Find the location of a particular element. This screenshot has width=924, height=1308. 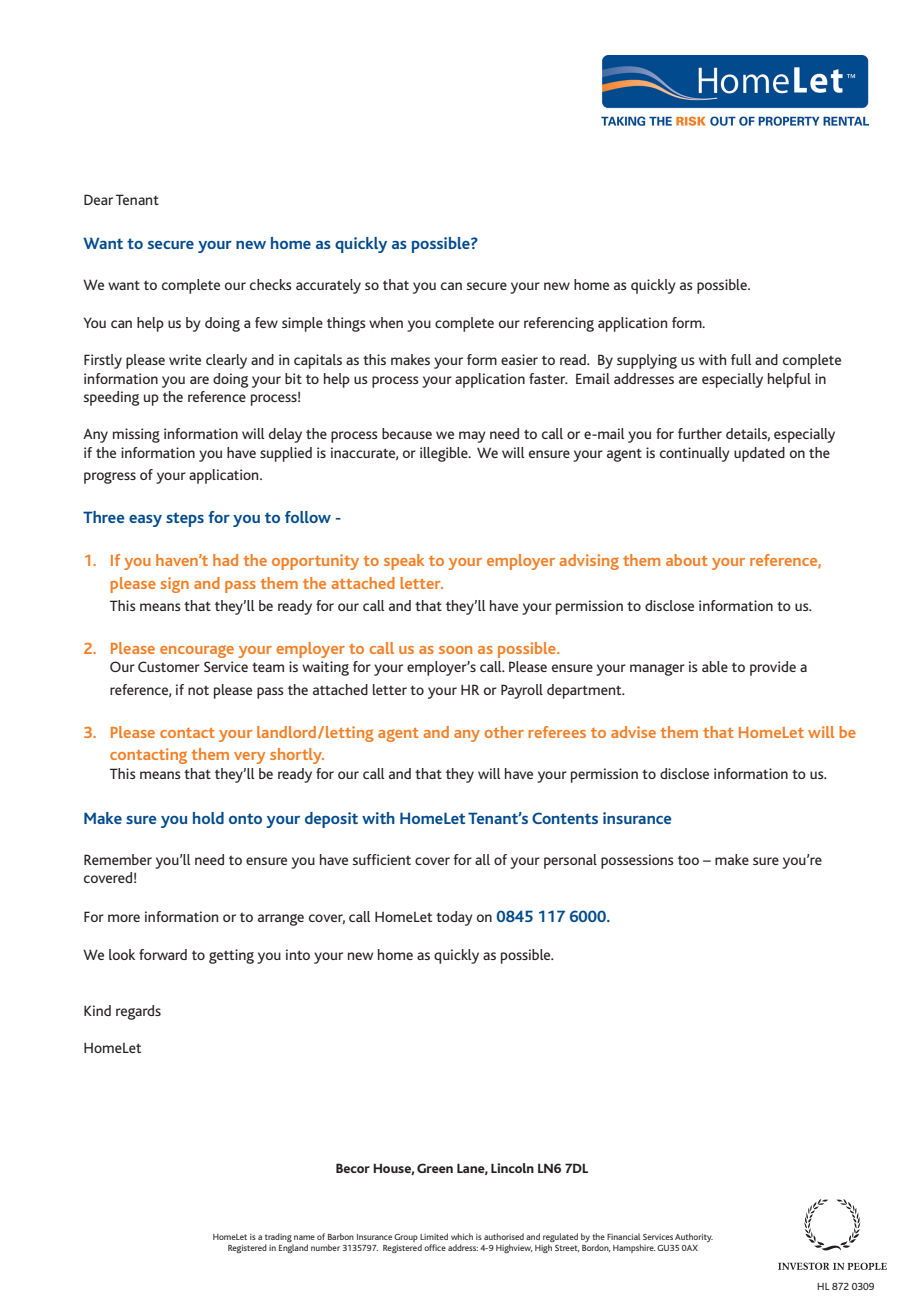

other is located at coordinates (504, 732).
